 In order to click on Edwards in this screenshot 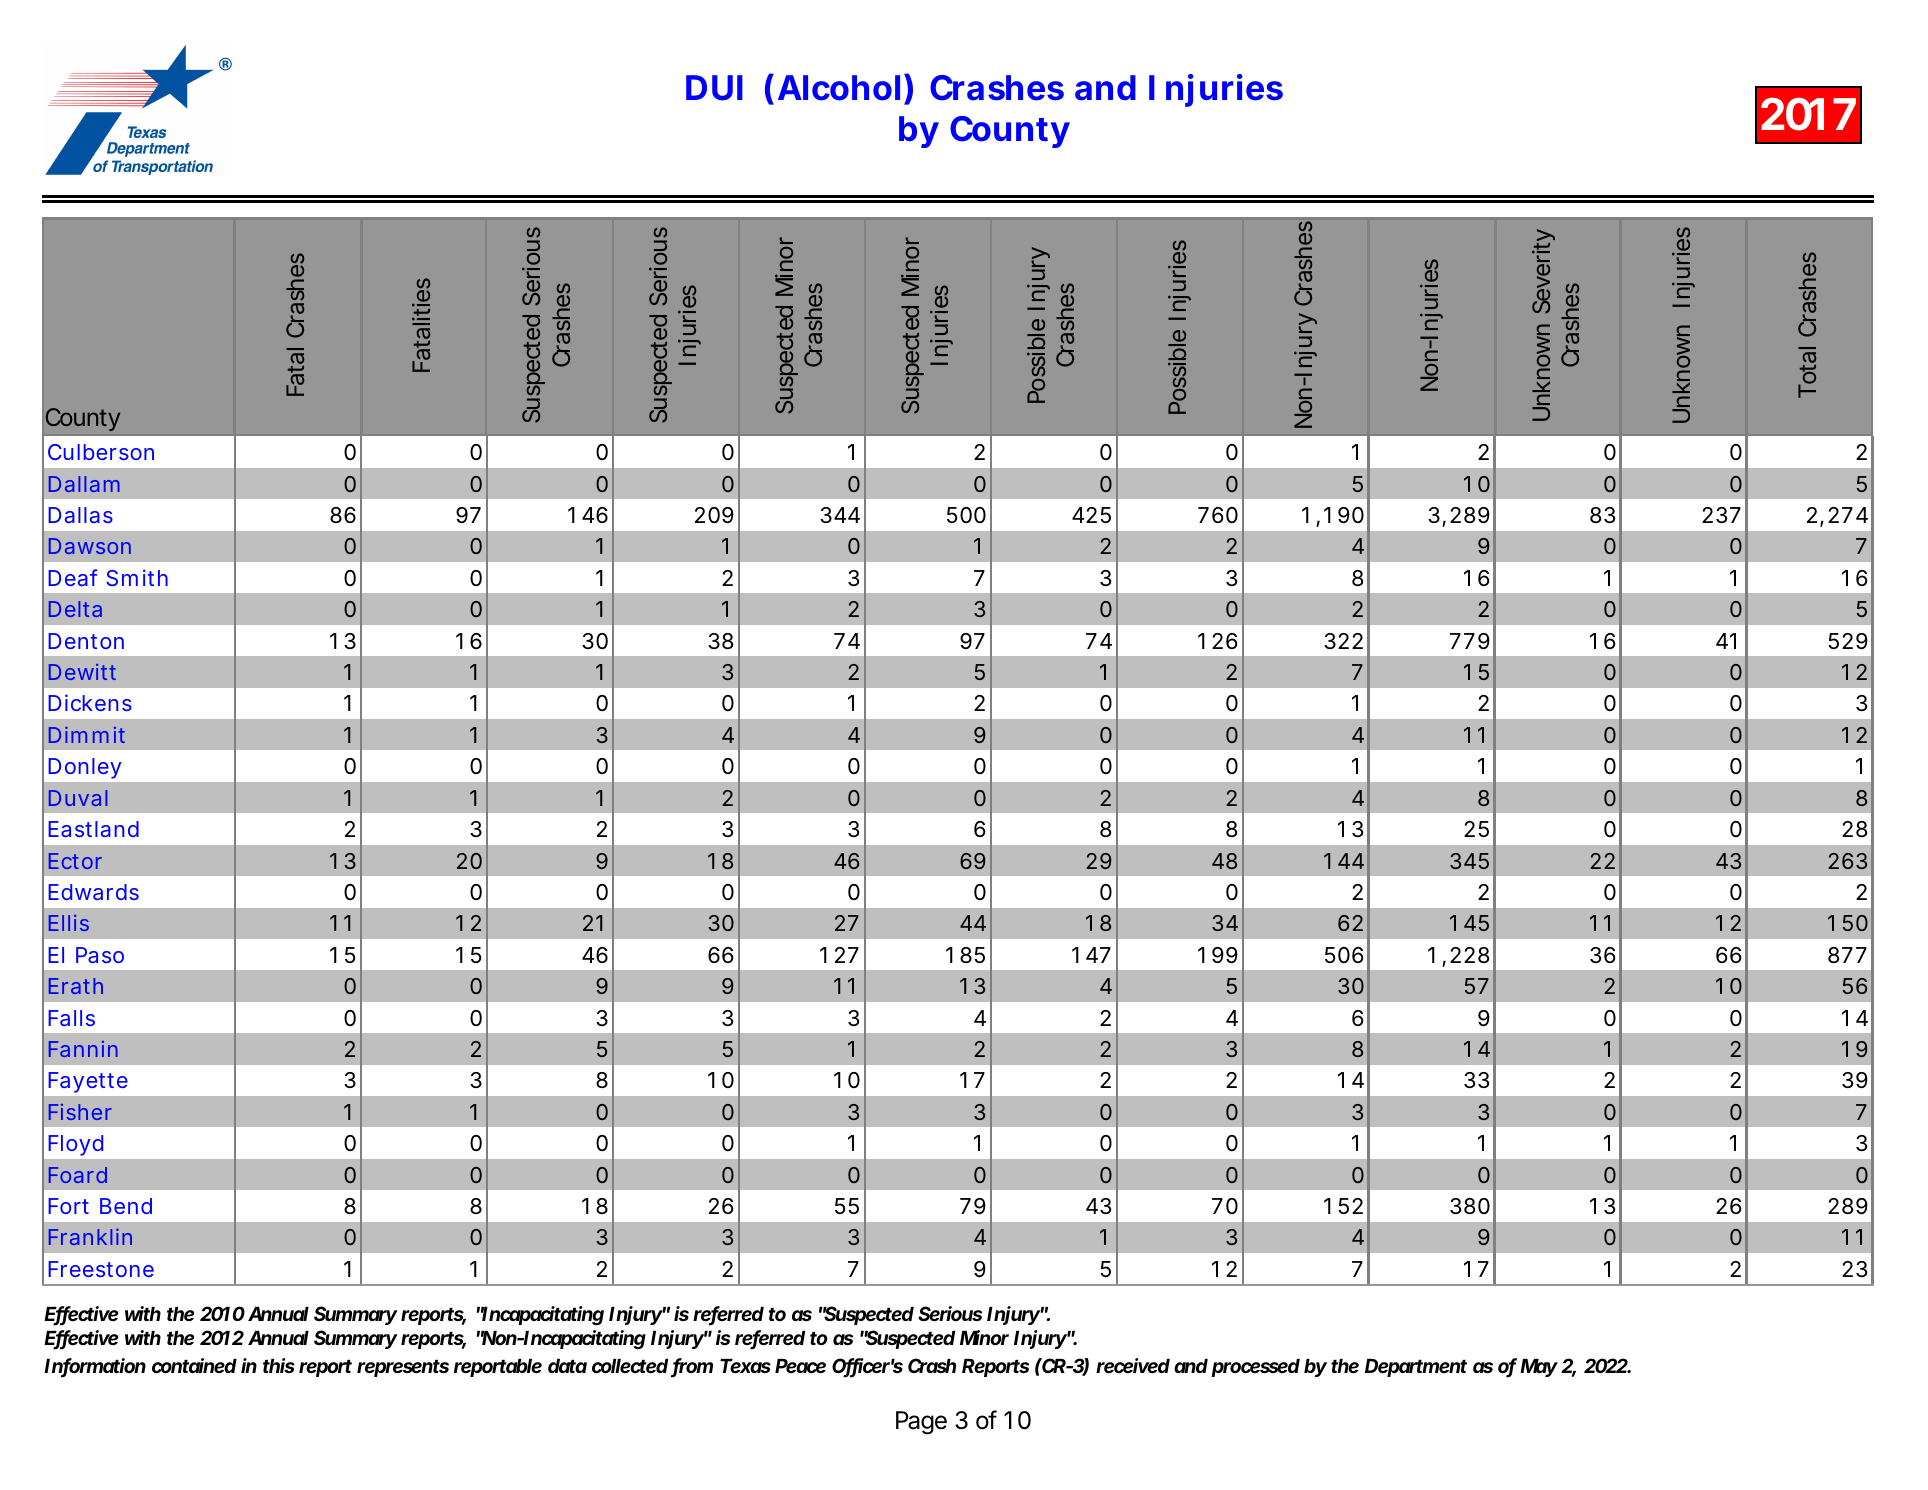, I will do `click(93, 892)`.
